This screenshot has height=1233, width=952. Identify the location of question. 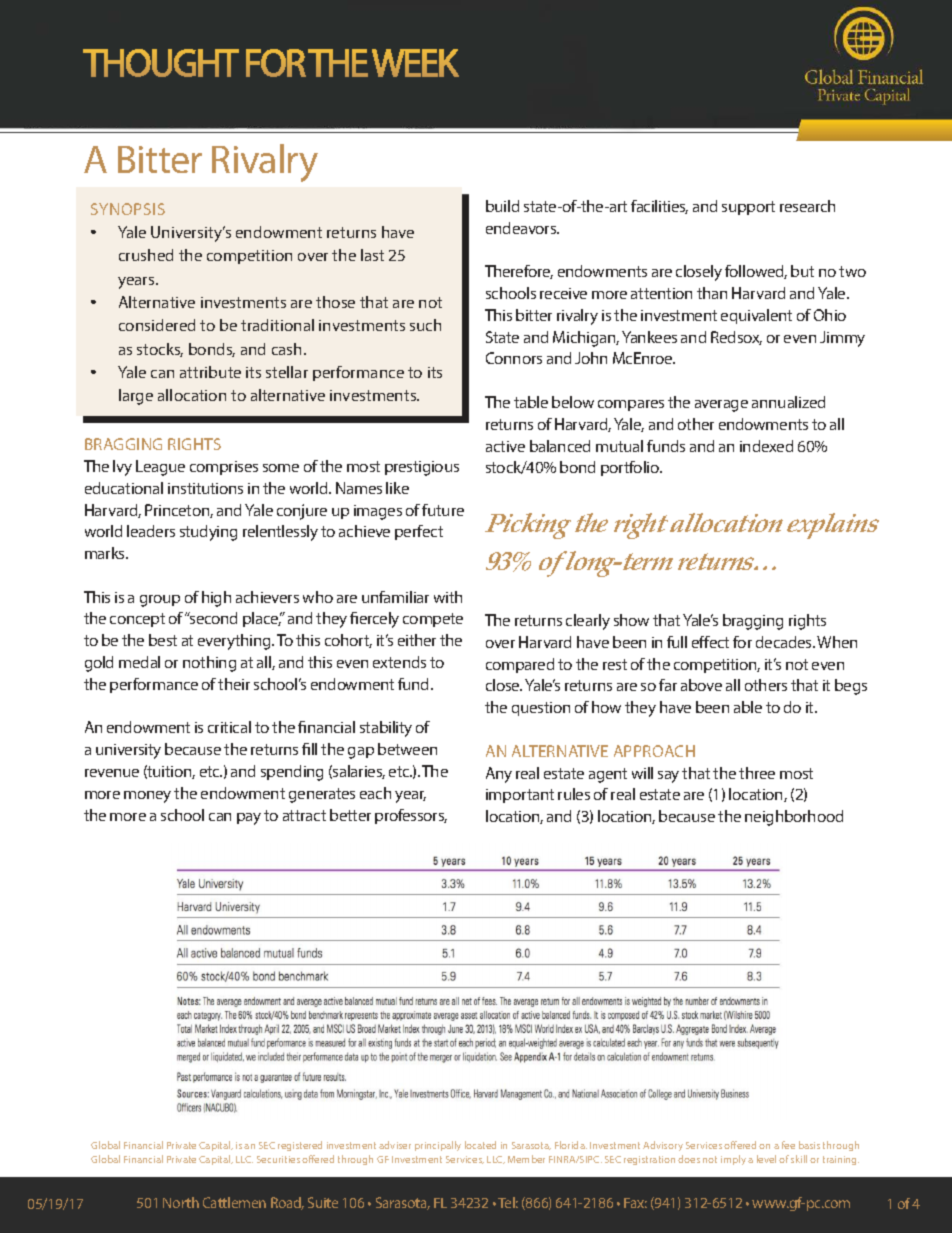
(541, 709).
